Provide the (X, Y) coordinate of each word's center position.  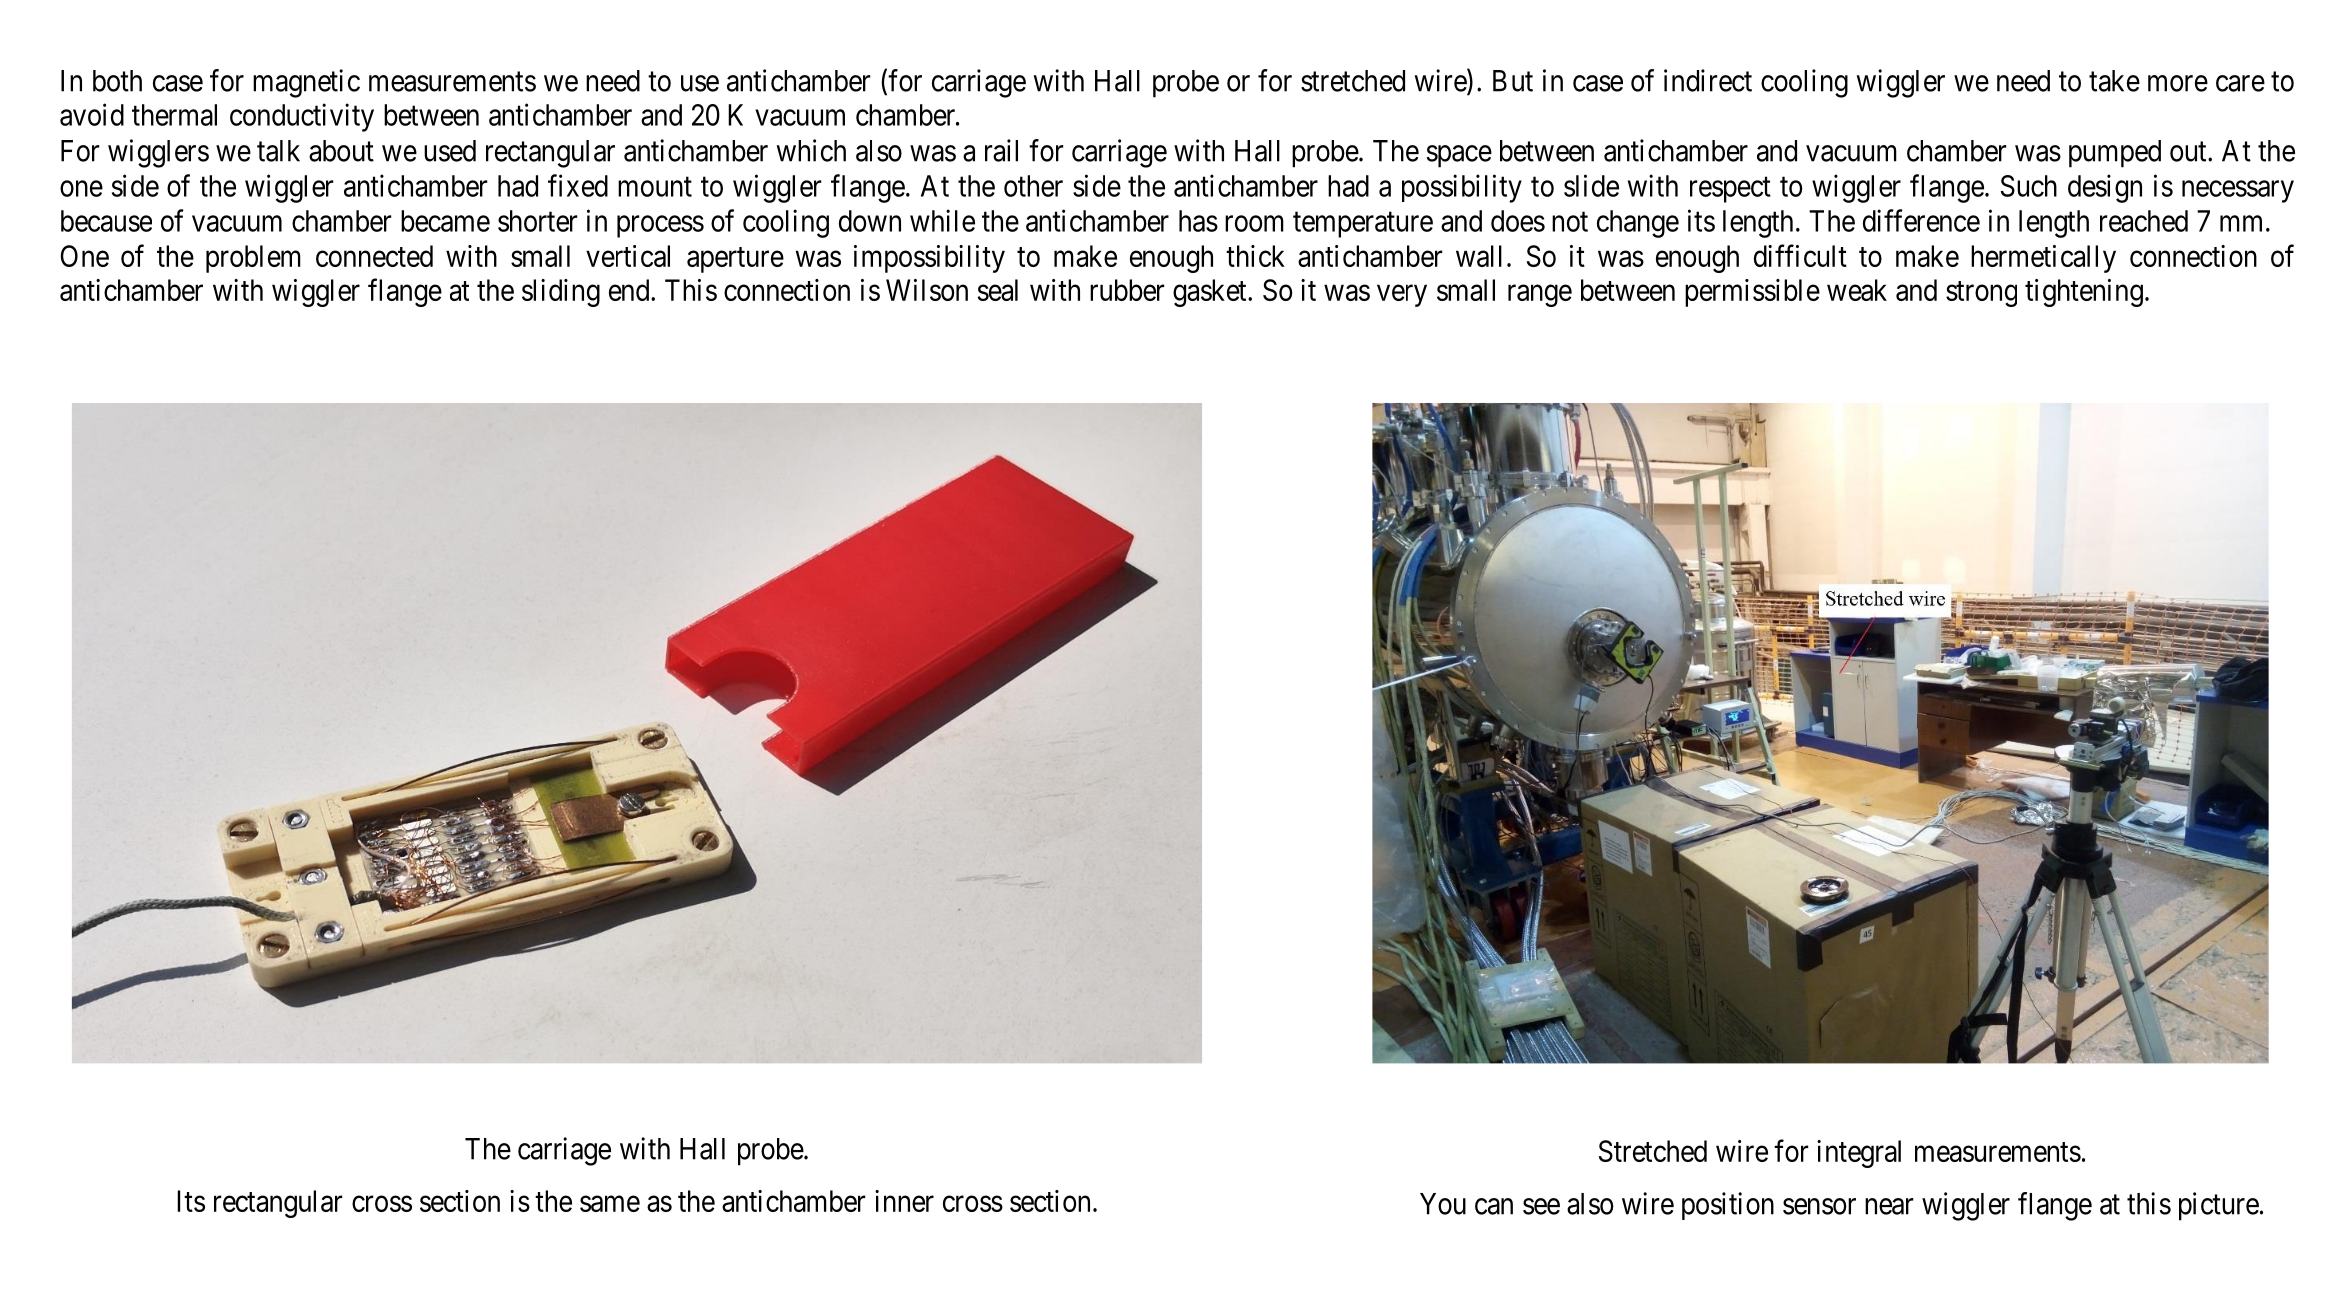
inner (904, 1201)
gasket (1211, 293)
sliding (561, 293)
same (610, 1204)
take (2114, 81)
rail (1001, 150)
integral (1859, 1154)
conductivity (302, 117)
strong (1981, 294)
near (1889, 1206)
